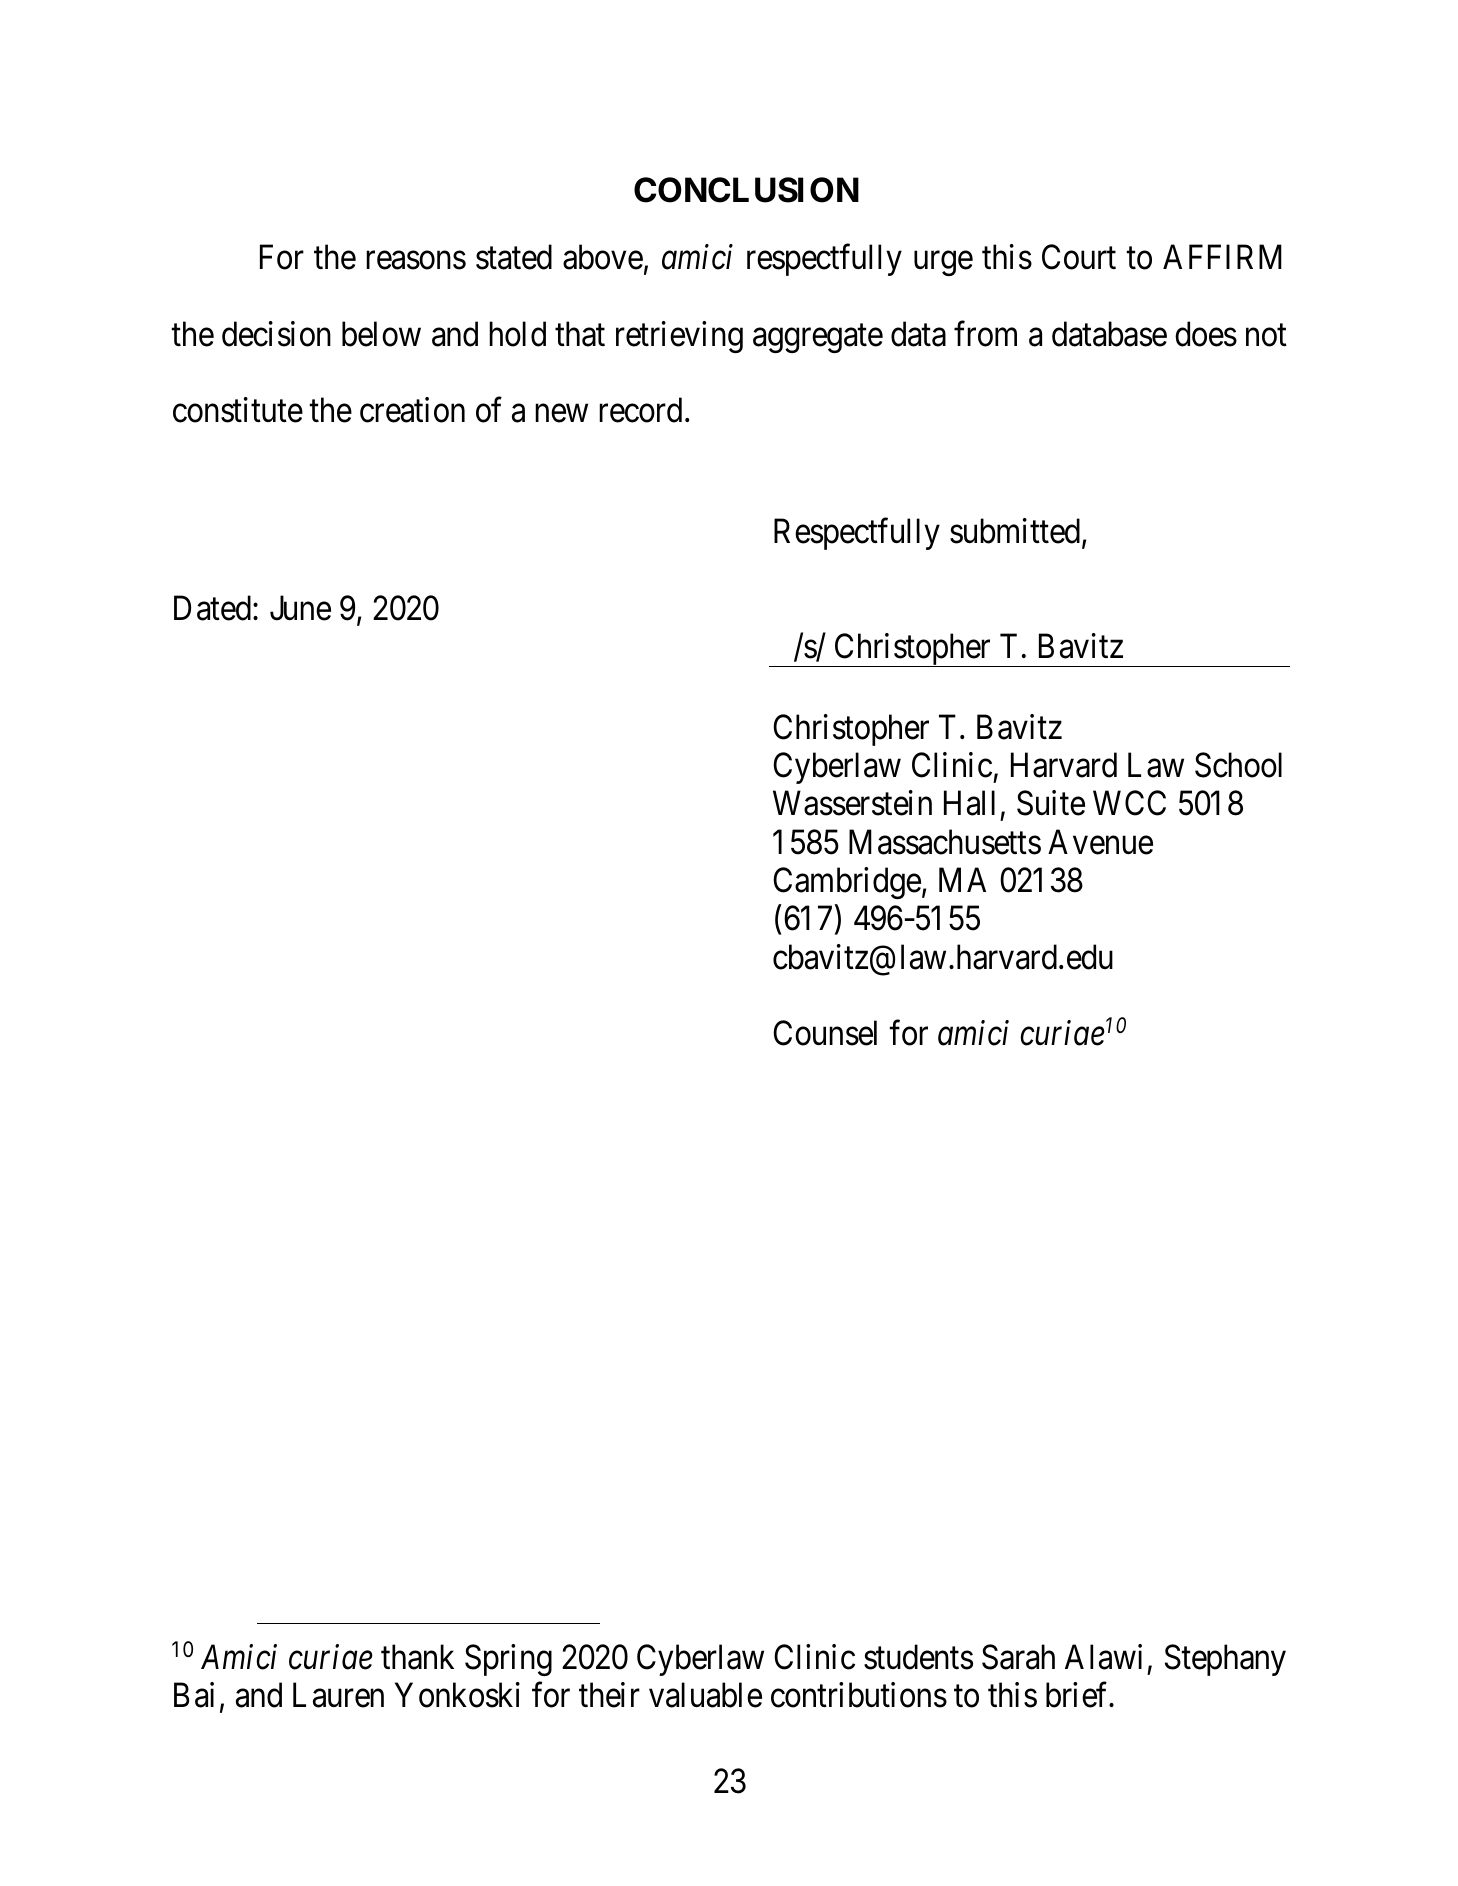 The width and height of the document is (1458, 1886). I want to click on Avenue, so click(1100, 842).
